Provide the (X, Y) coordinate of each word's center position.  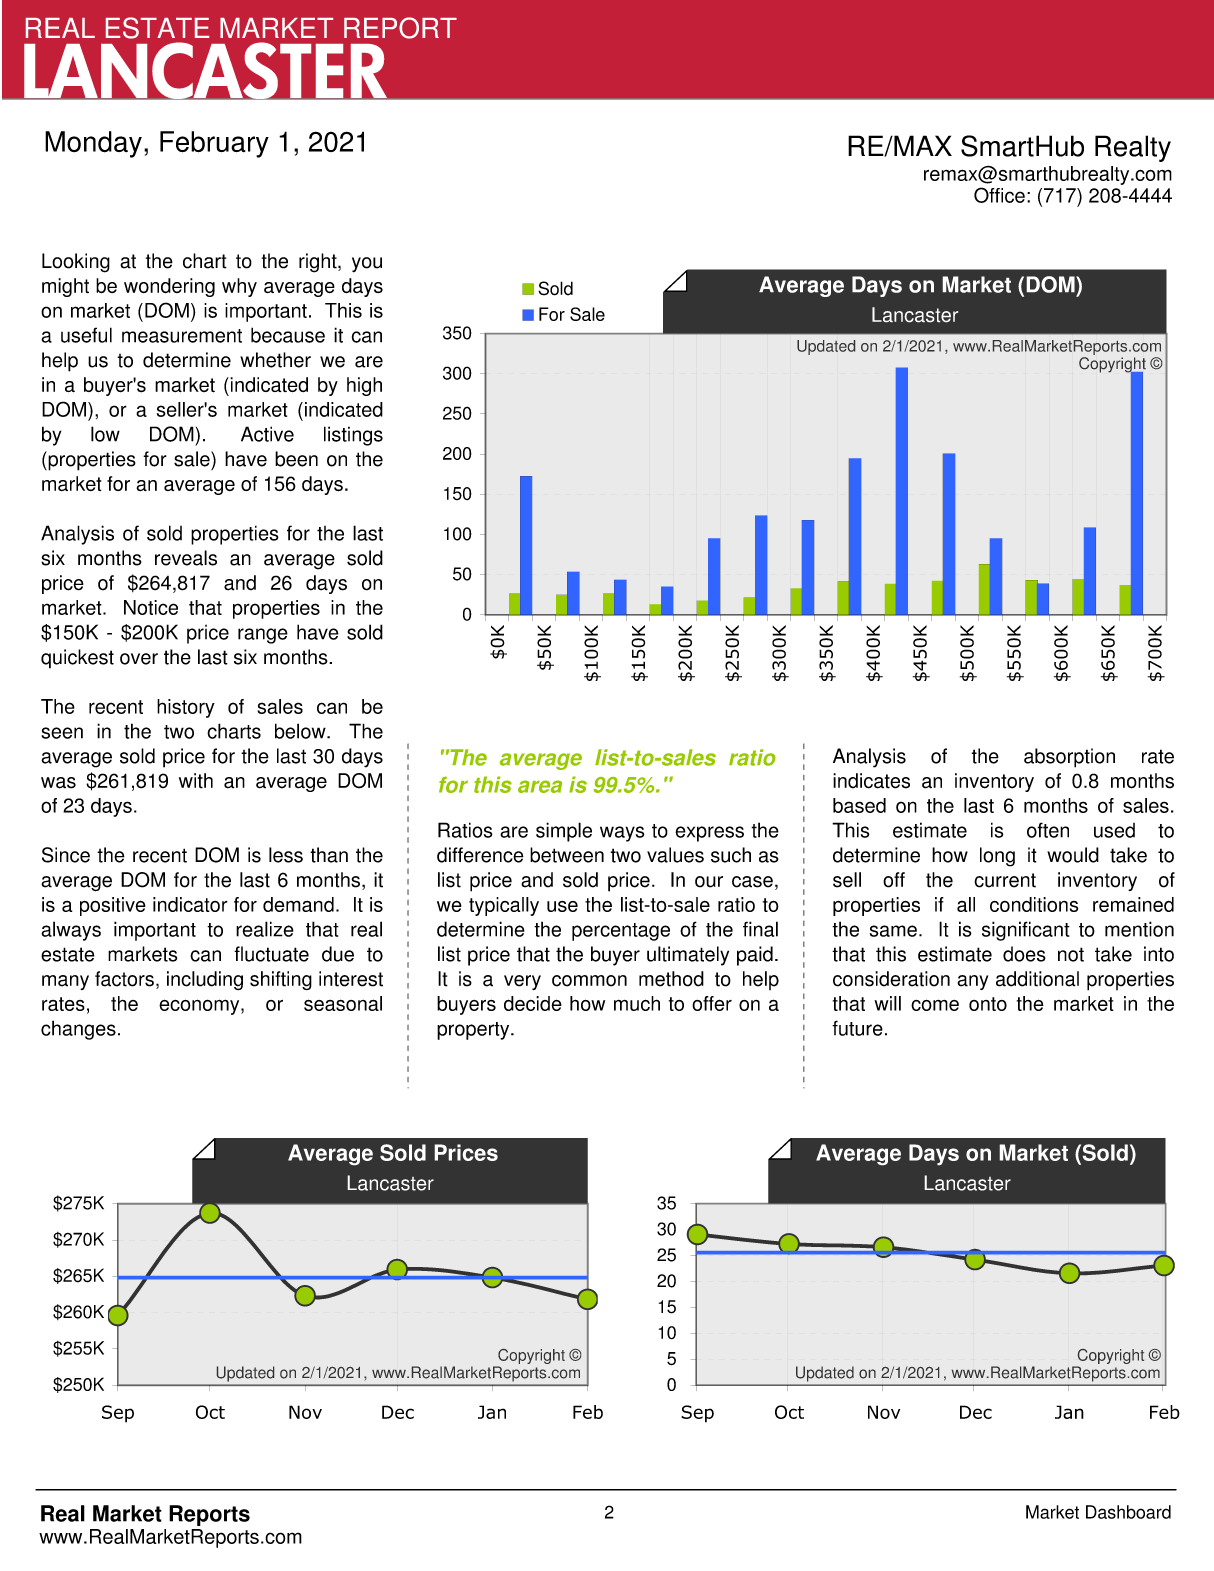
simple (564, 832)
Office (999, 195)
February (214, 144)
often (1048, 830)
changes (78, 1030)
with (196, 781)
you (367, 265)
